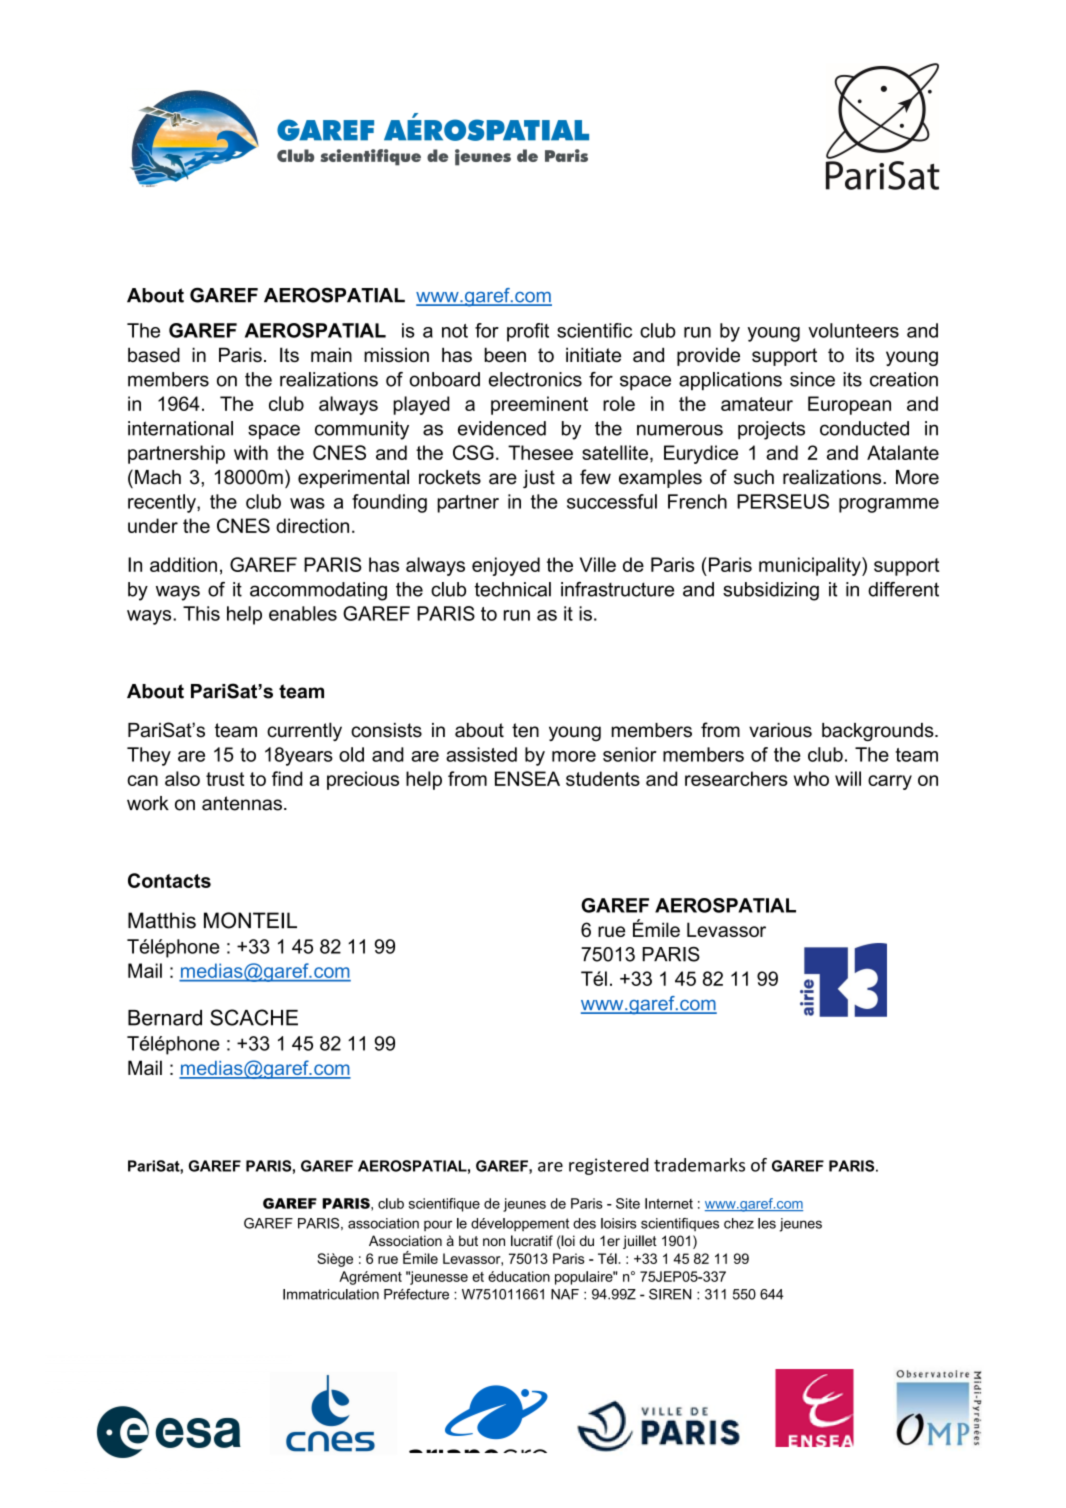  I want to click on been, so click(505, 354).
